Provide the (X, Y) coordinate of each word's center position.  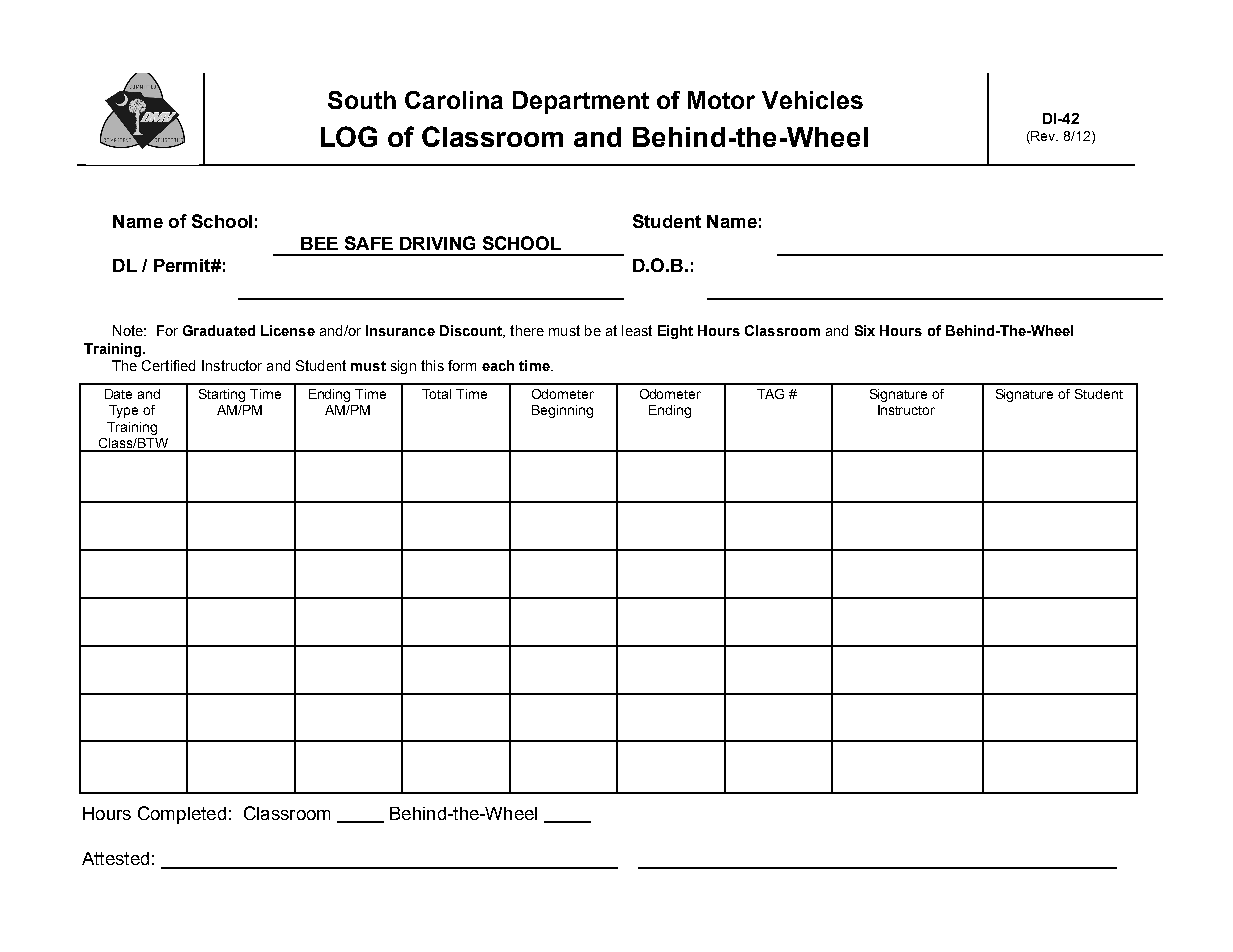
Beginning (562, 411)
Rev (1044, 136)
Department (581, 102)
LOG (349, 136)
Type (123, 411)
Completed (182, 815)
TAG (770, 394)
